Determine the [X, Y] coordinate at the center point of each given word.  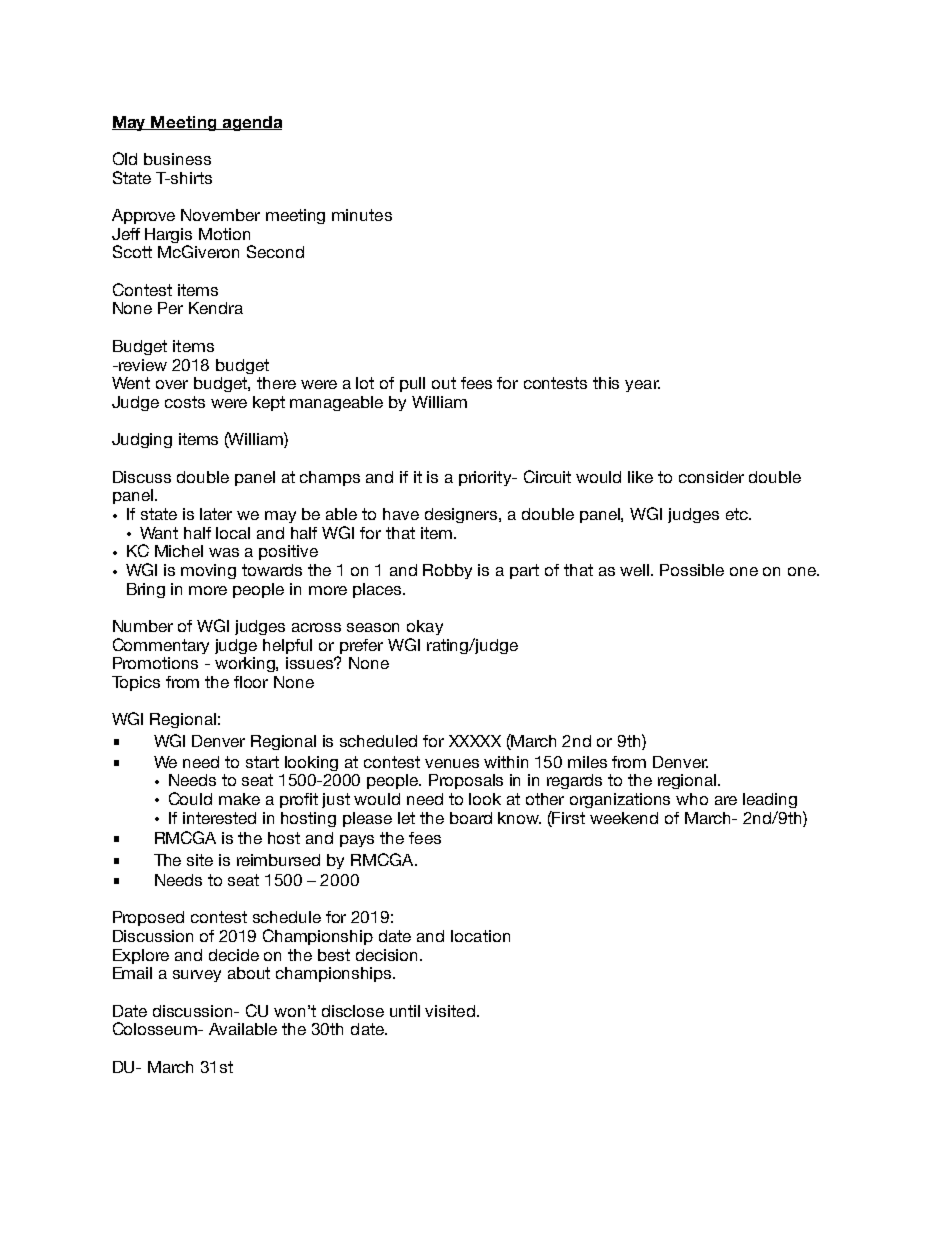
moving [208, 571]
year [642, 386]
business [177, 159]
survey [197, 976]
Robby [447, 571]
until [405, 1011]
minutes [362, 215]
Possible [692, 570]
